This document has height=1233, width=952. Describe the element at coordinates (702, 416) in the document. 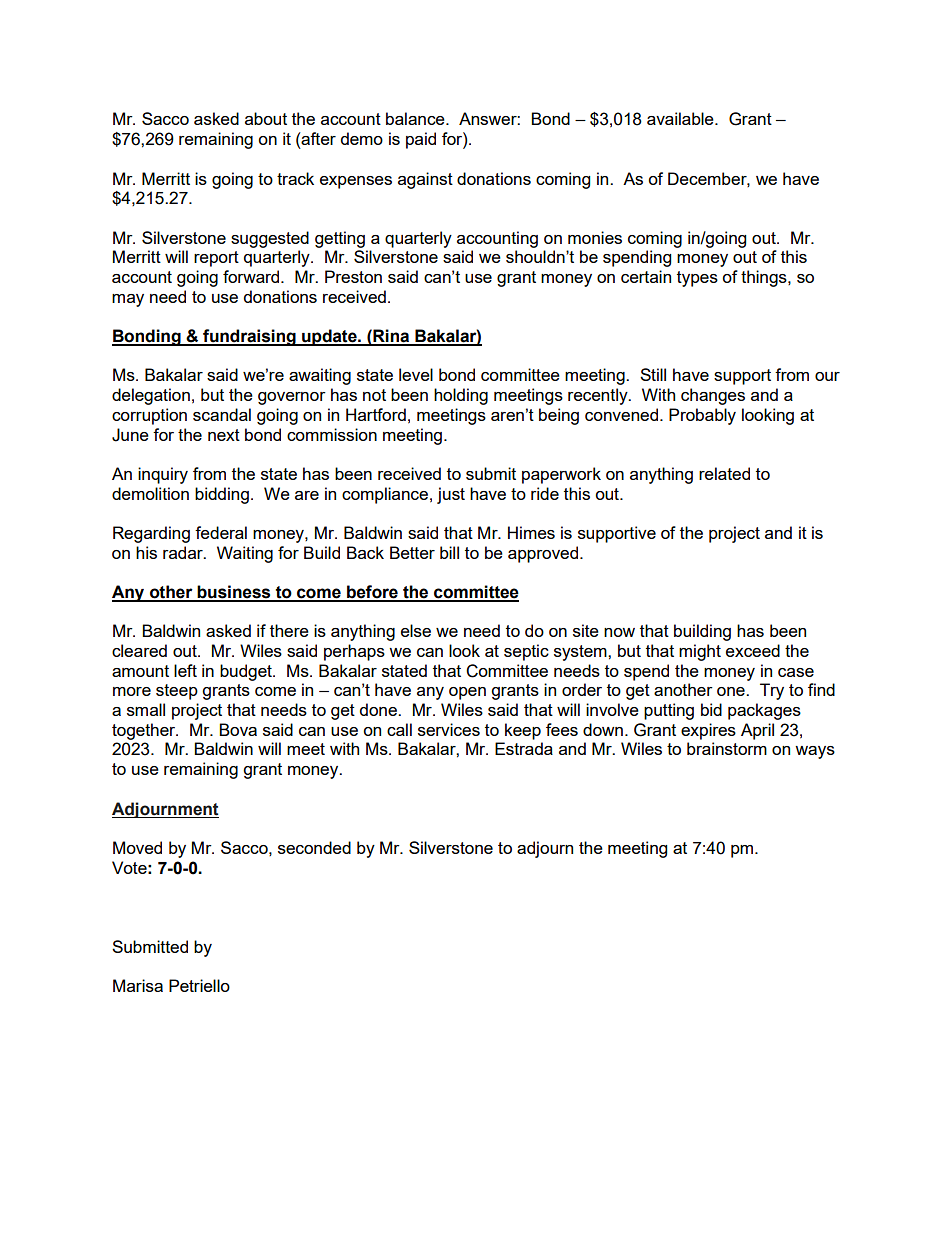

I see `Probably` at that location.
